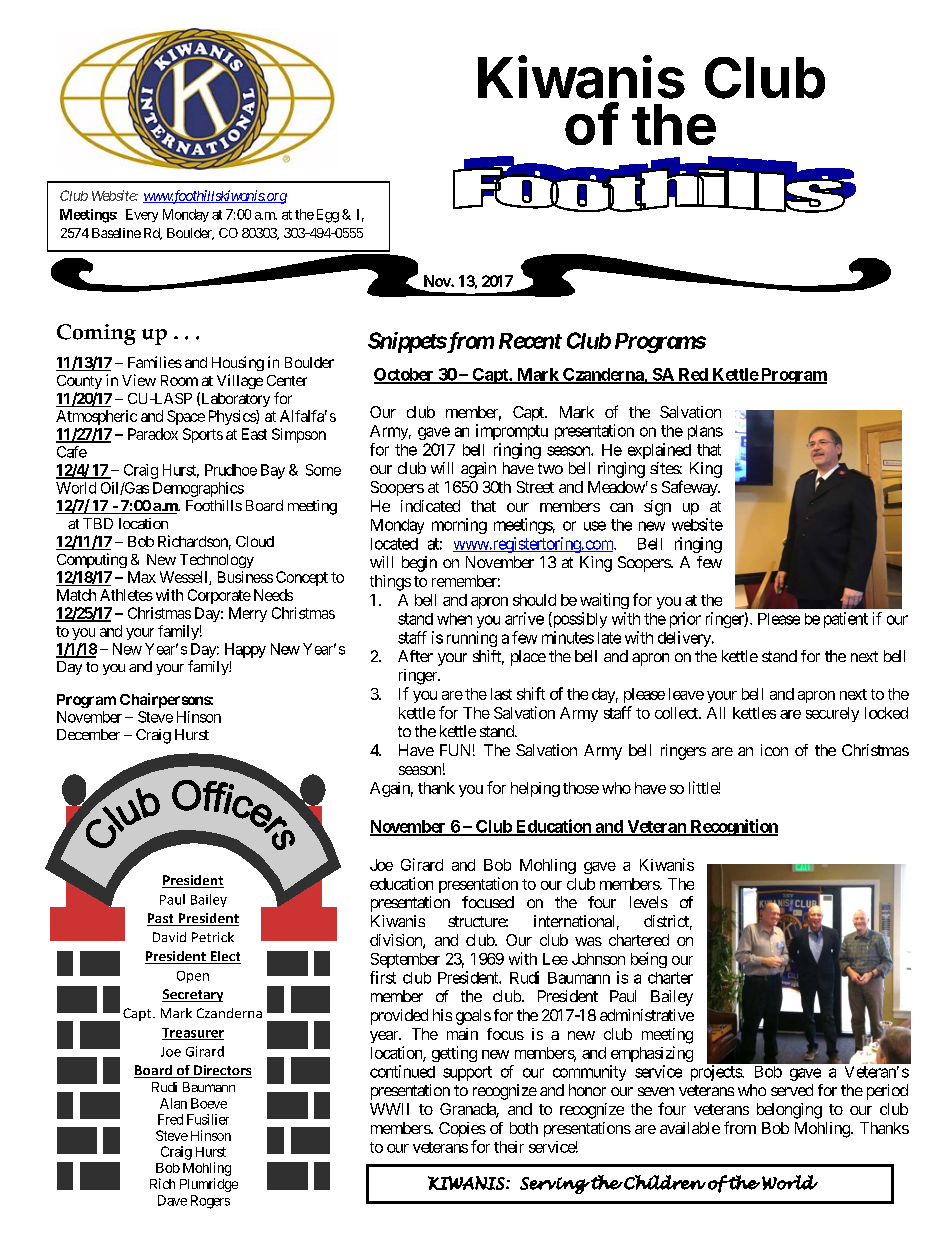  Describe the element at coordinates (161, 919) in the screenshot. I see `Past` at that location.
